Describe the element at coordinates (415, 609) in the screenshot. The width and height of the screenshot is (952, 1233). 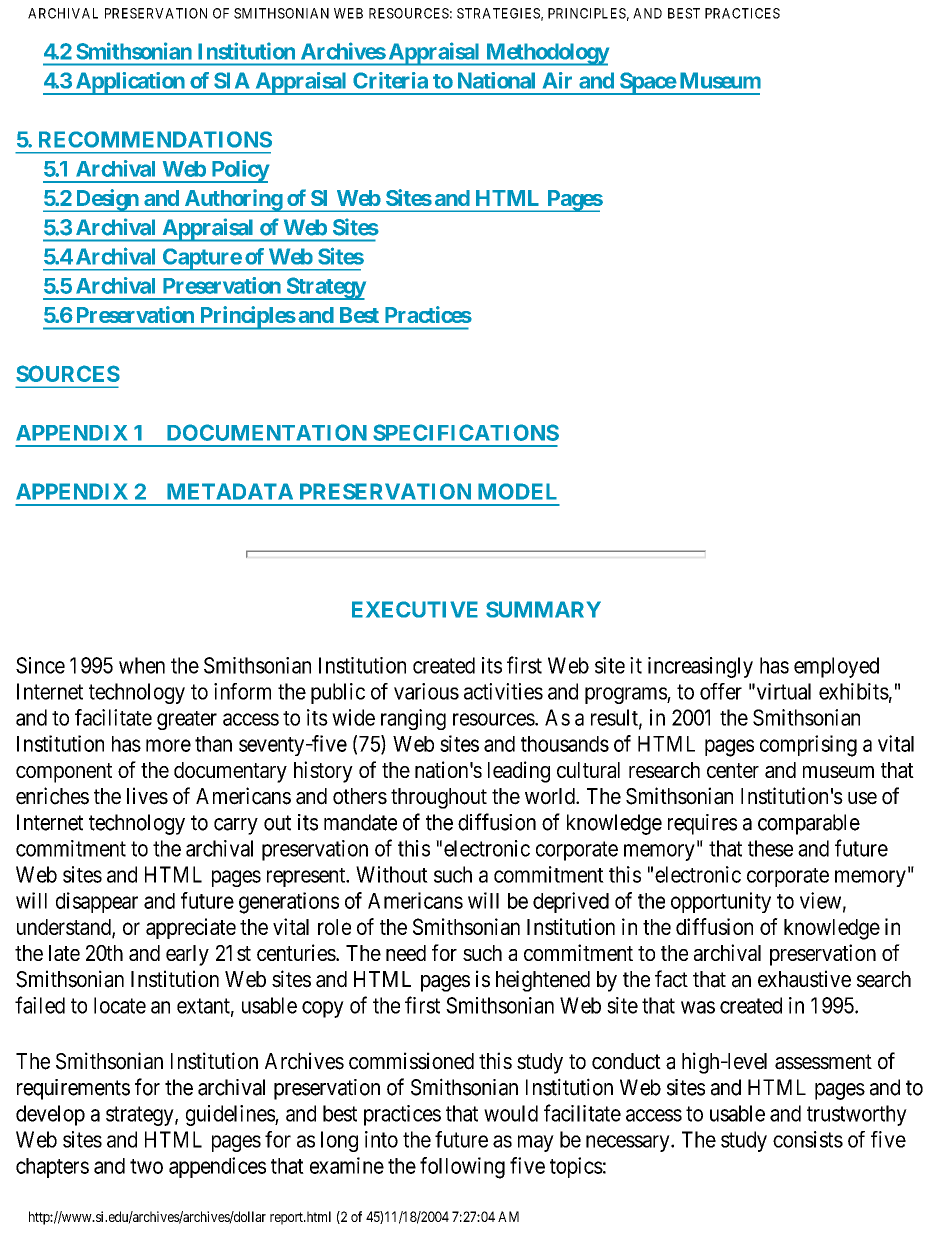
I see `EXECUTIVE` at that location.
